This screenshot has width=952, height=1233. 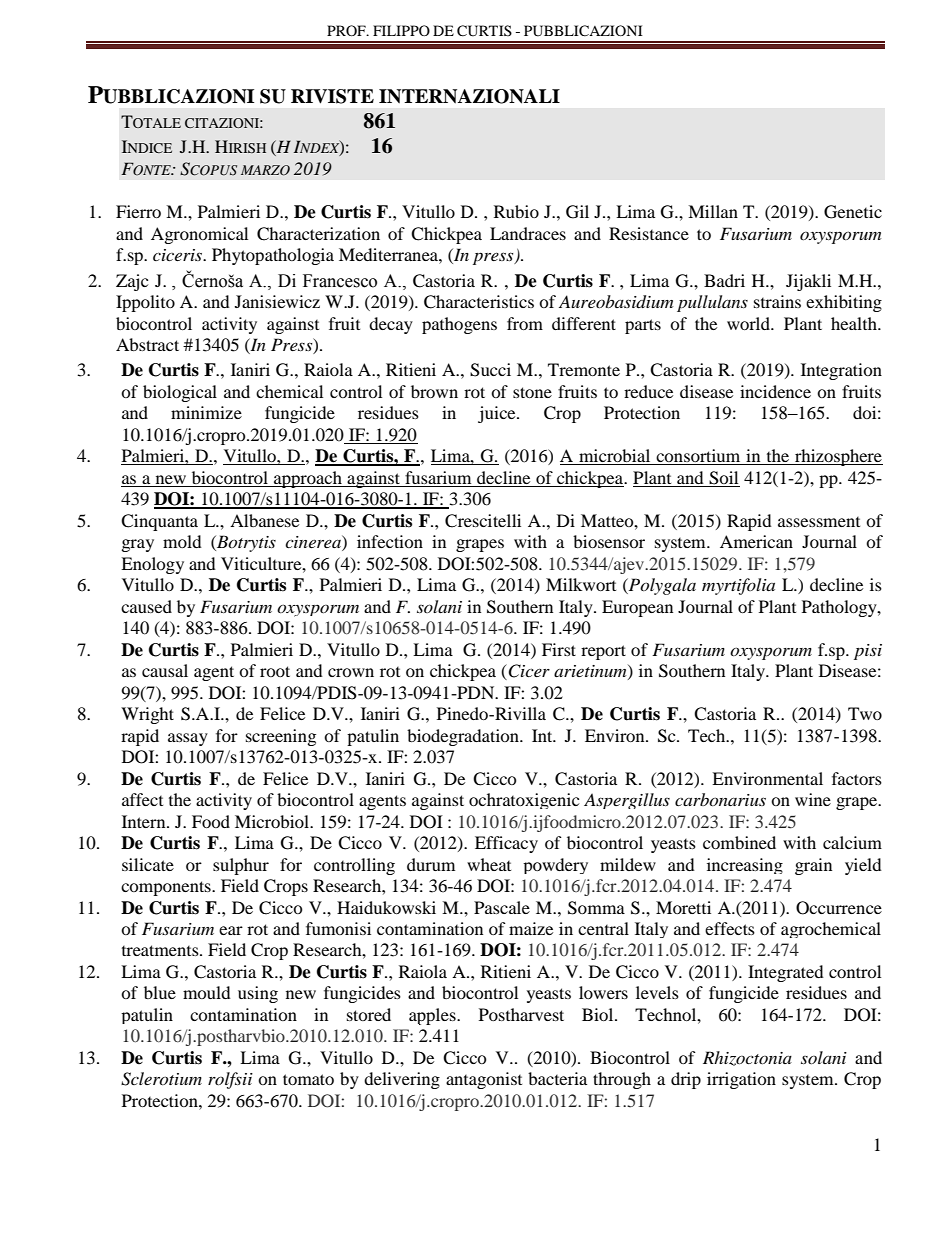 What do you see at coordinates (401, 30) in the screenshot?
I see `FILIPPO` at bounding box center [401, 30].
